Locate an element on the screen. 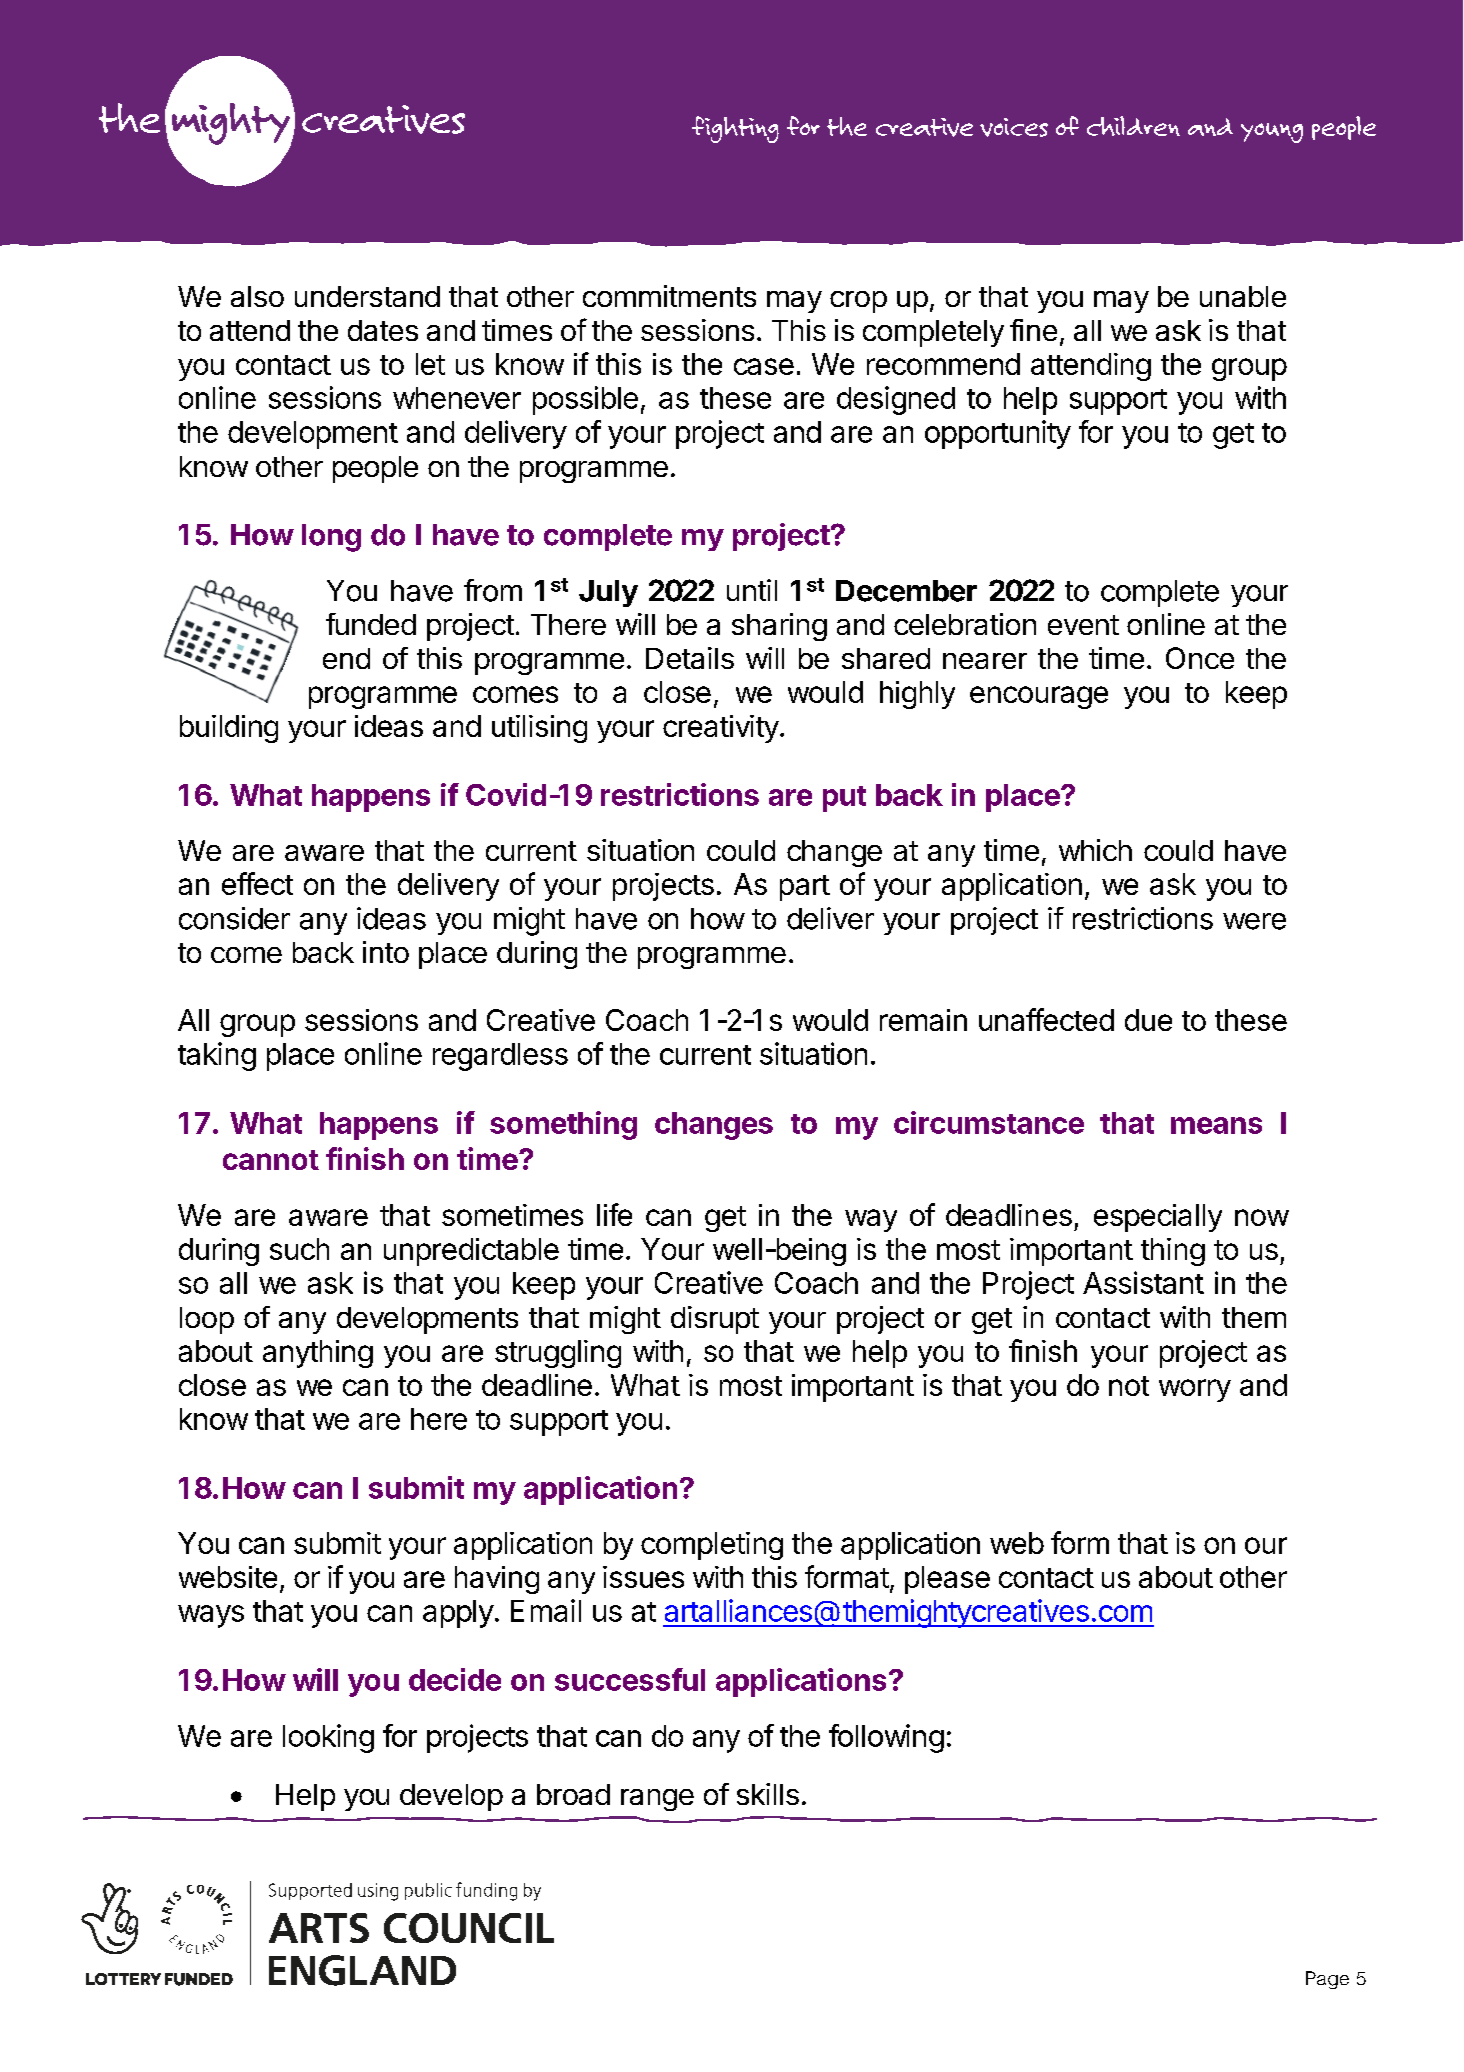 The image size is (1464, 2072). looking is located at coordinates (328, 1738).
